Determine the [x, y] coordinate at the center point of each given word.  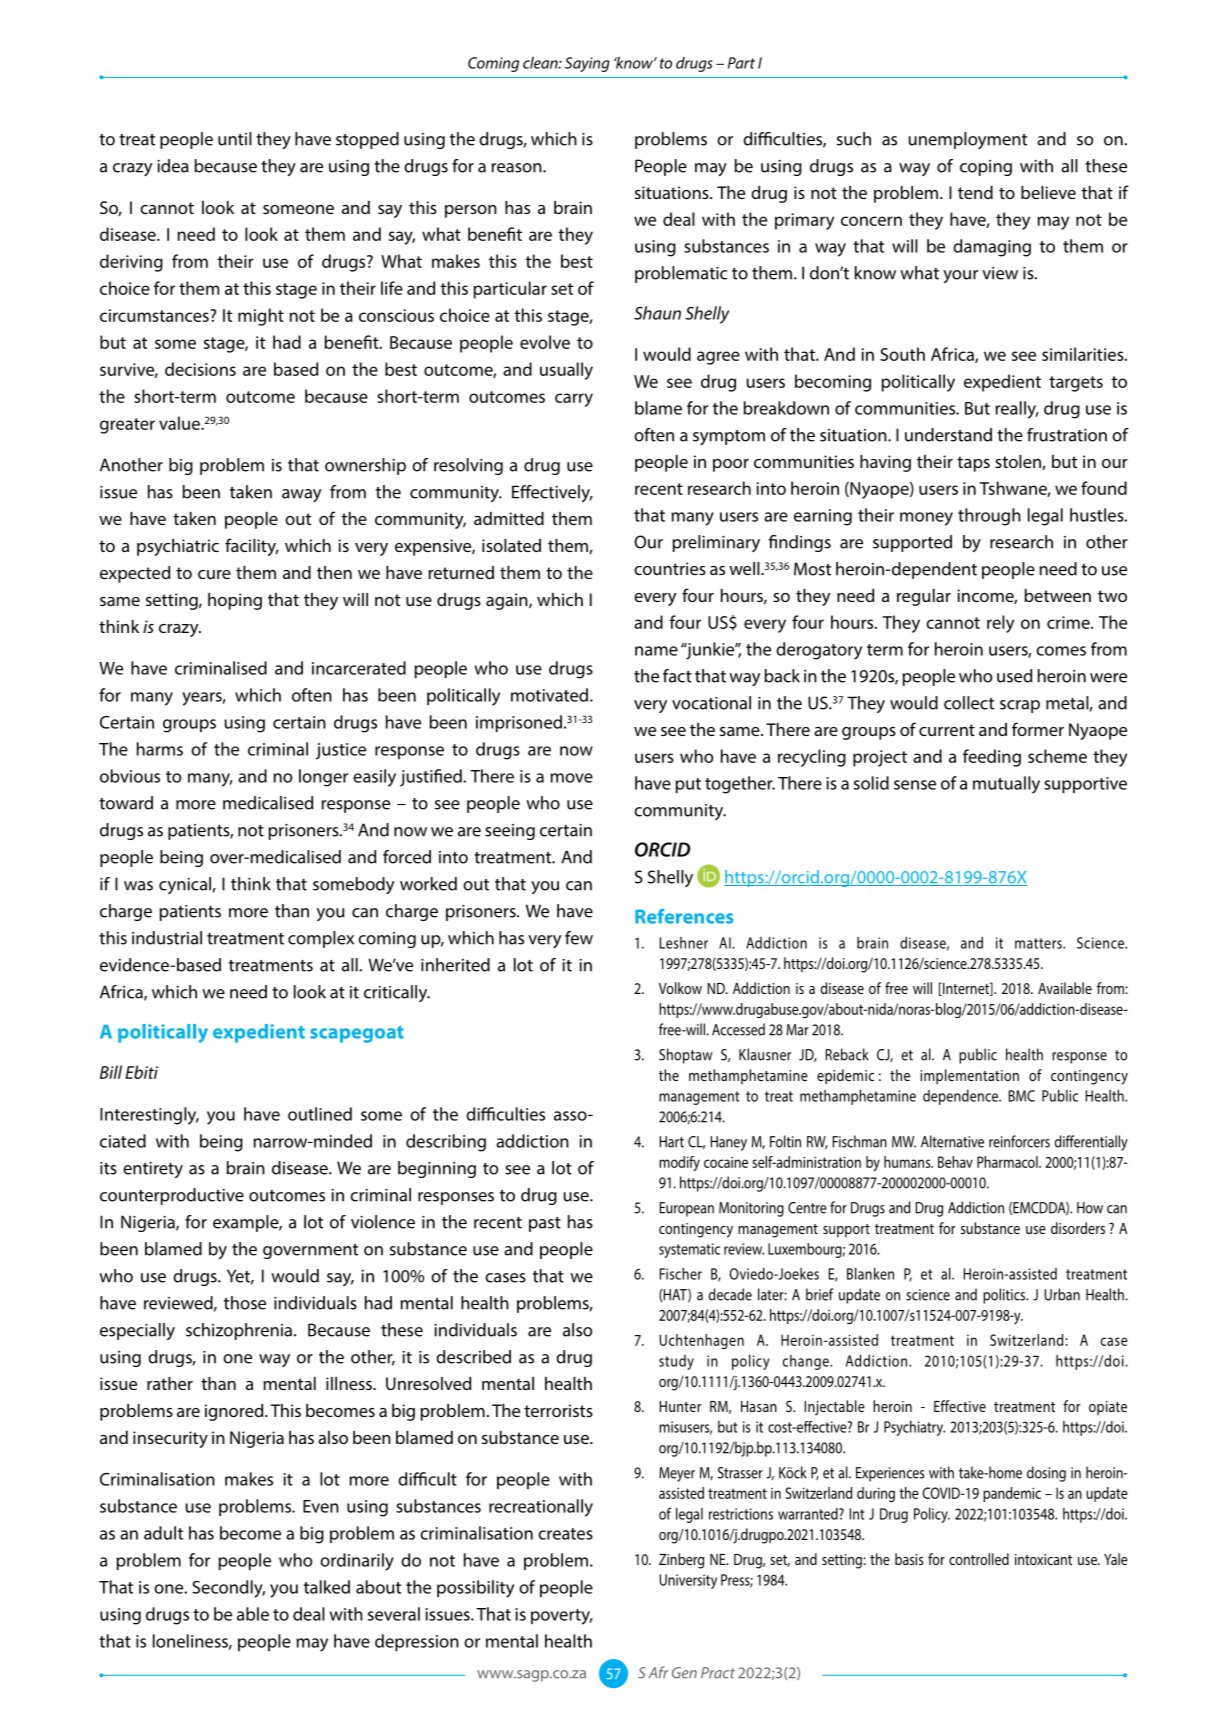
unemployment [967, 140]
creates [565, 1534]
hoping [235, 601]
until [235, 139]
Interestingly [149, 1116]
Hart [672, 1142]
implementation [969, 1077]
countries [670, 568]
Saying [587, 64]
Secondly [228, 1589]
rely [1000, 624]
